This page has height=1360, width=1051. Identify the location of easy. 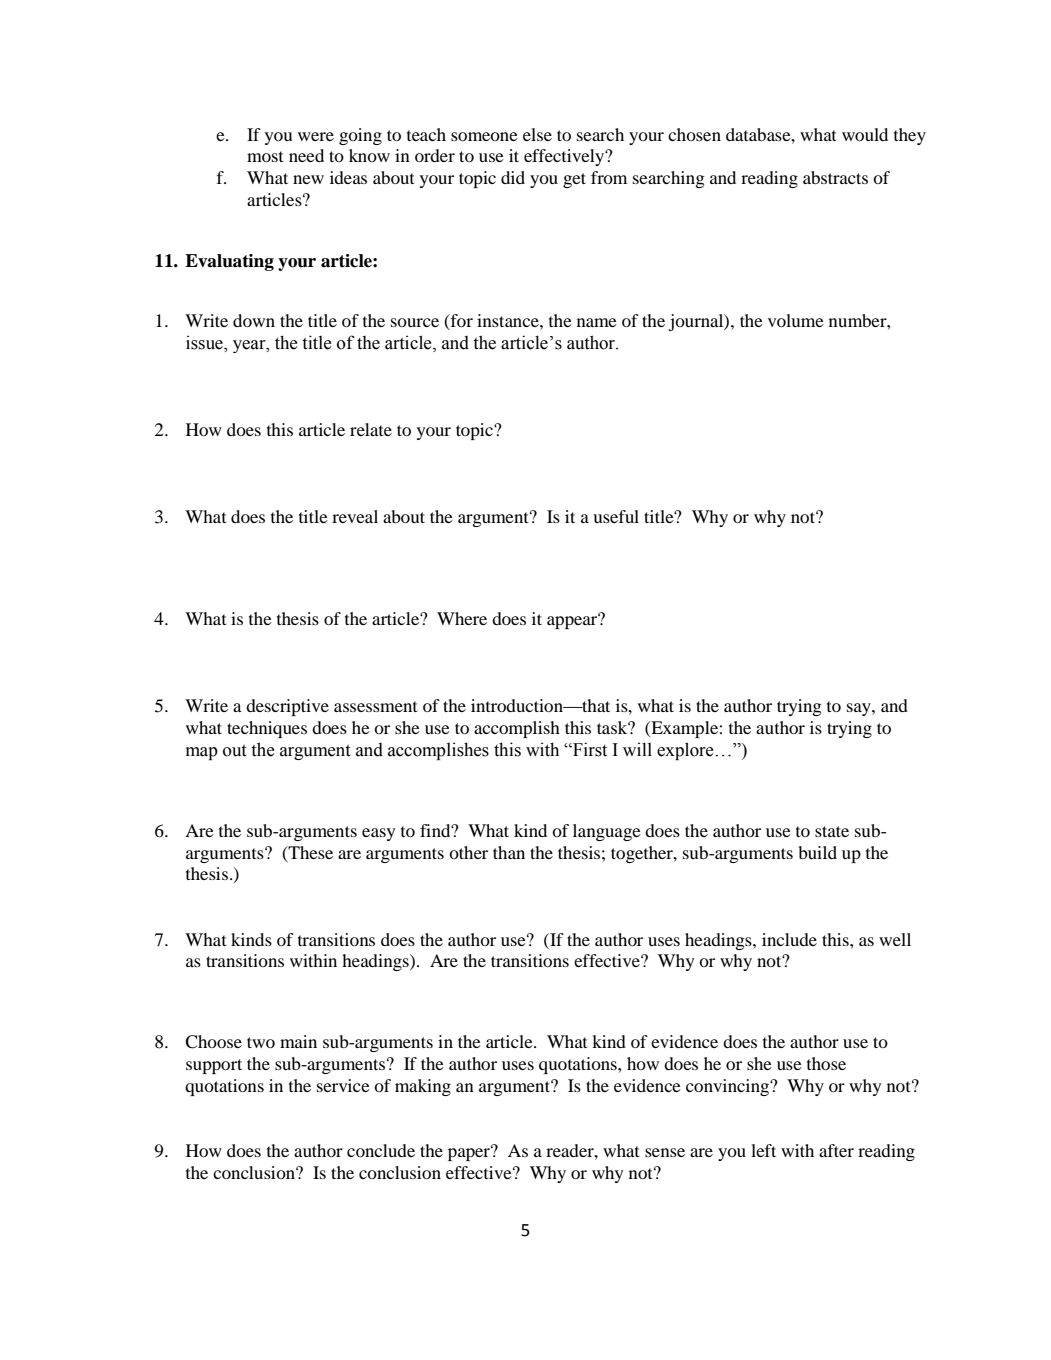
(378, 834).
